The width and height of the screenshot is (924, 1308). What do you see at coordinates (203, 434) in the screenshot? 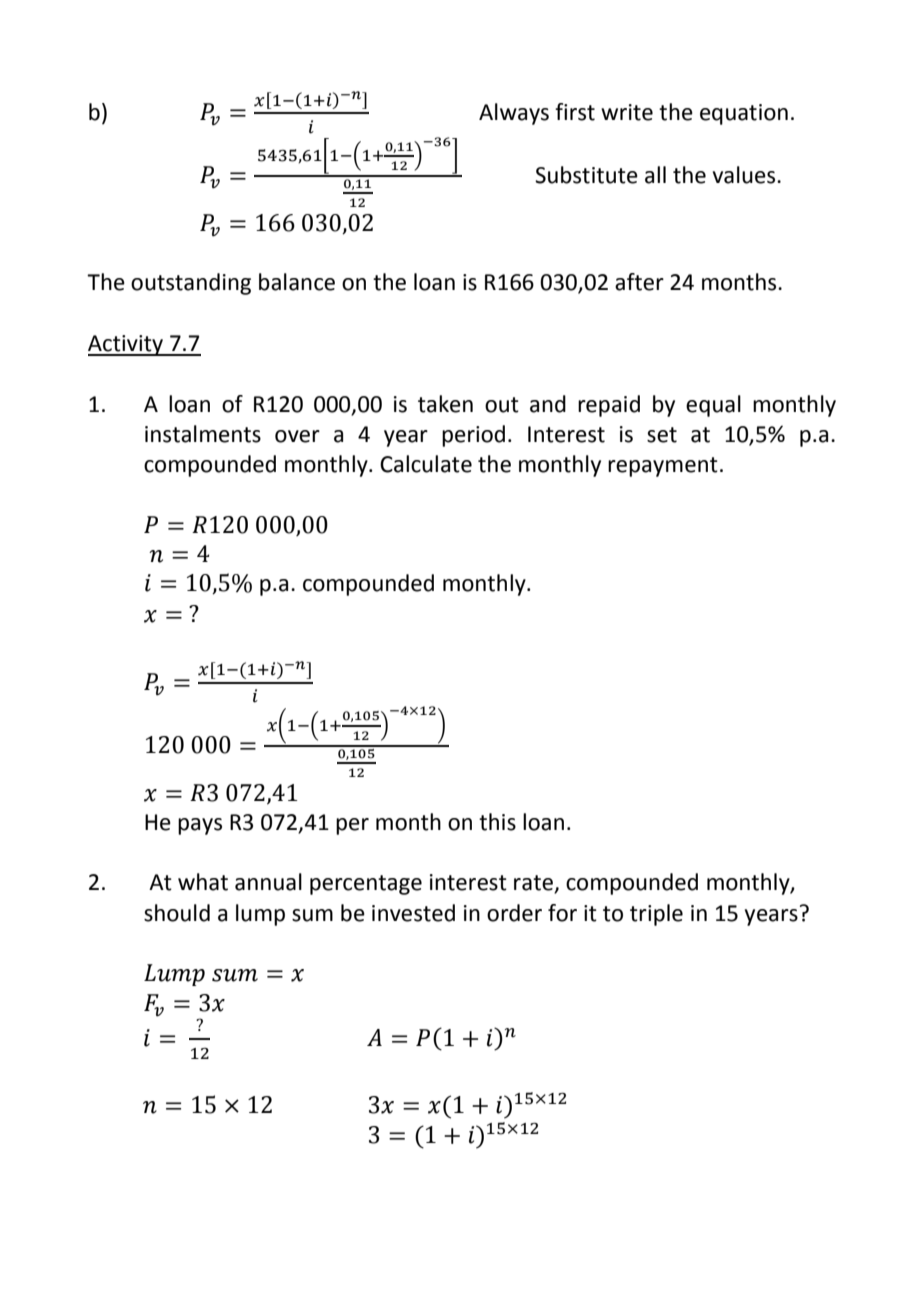
I see `instalments` at bounding box center [203, 434].
